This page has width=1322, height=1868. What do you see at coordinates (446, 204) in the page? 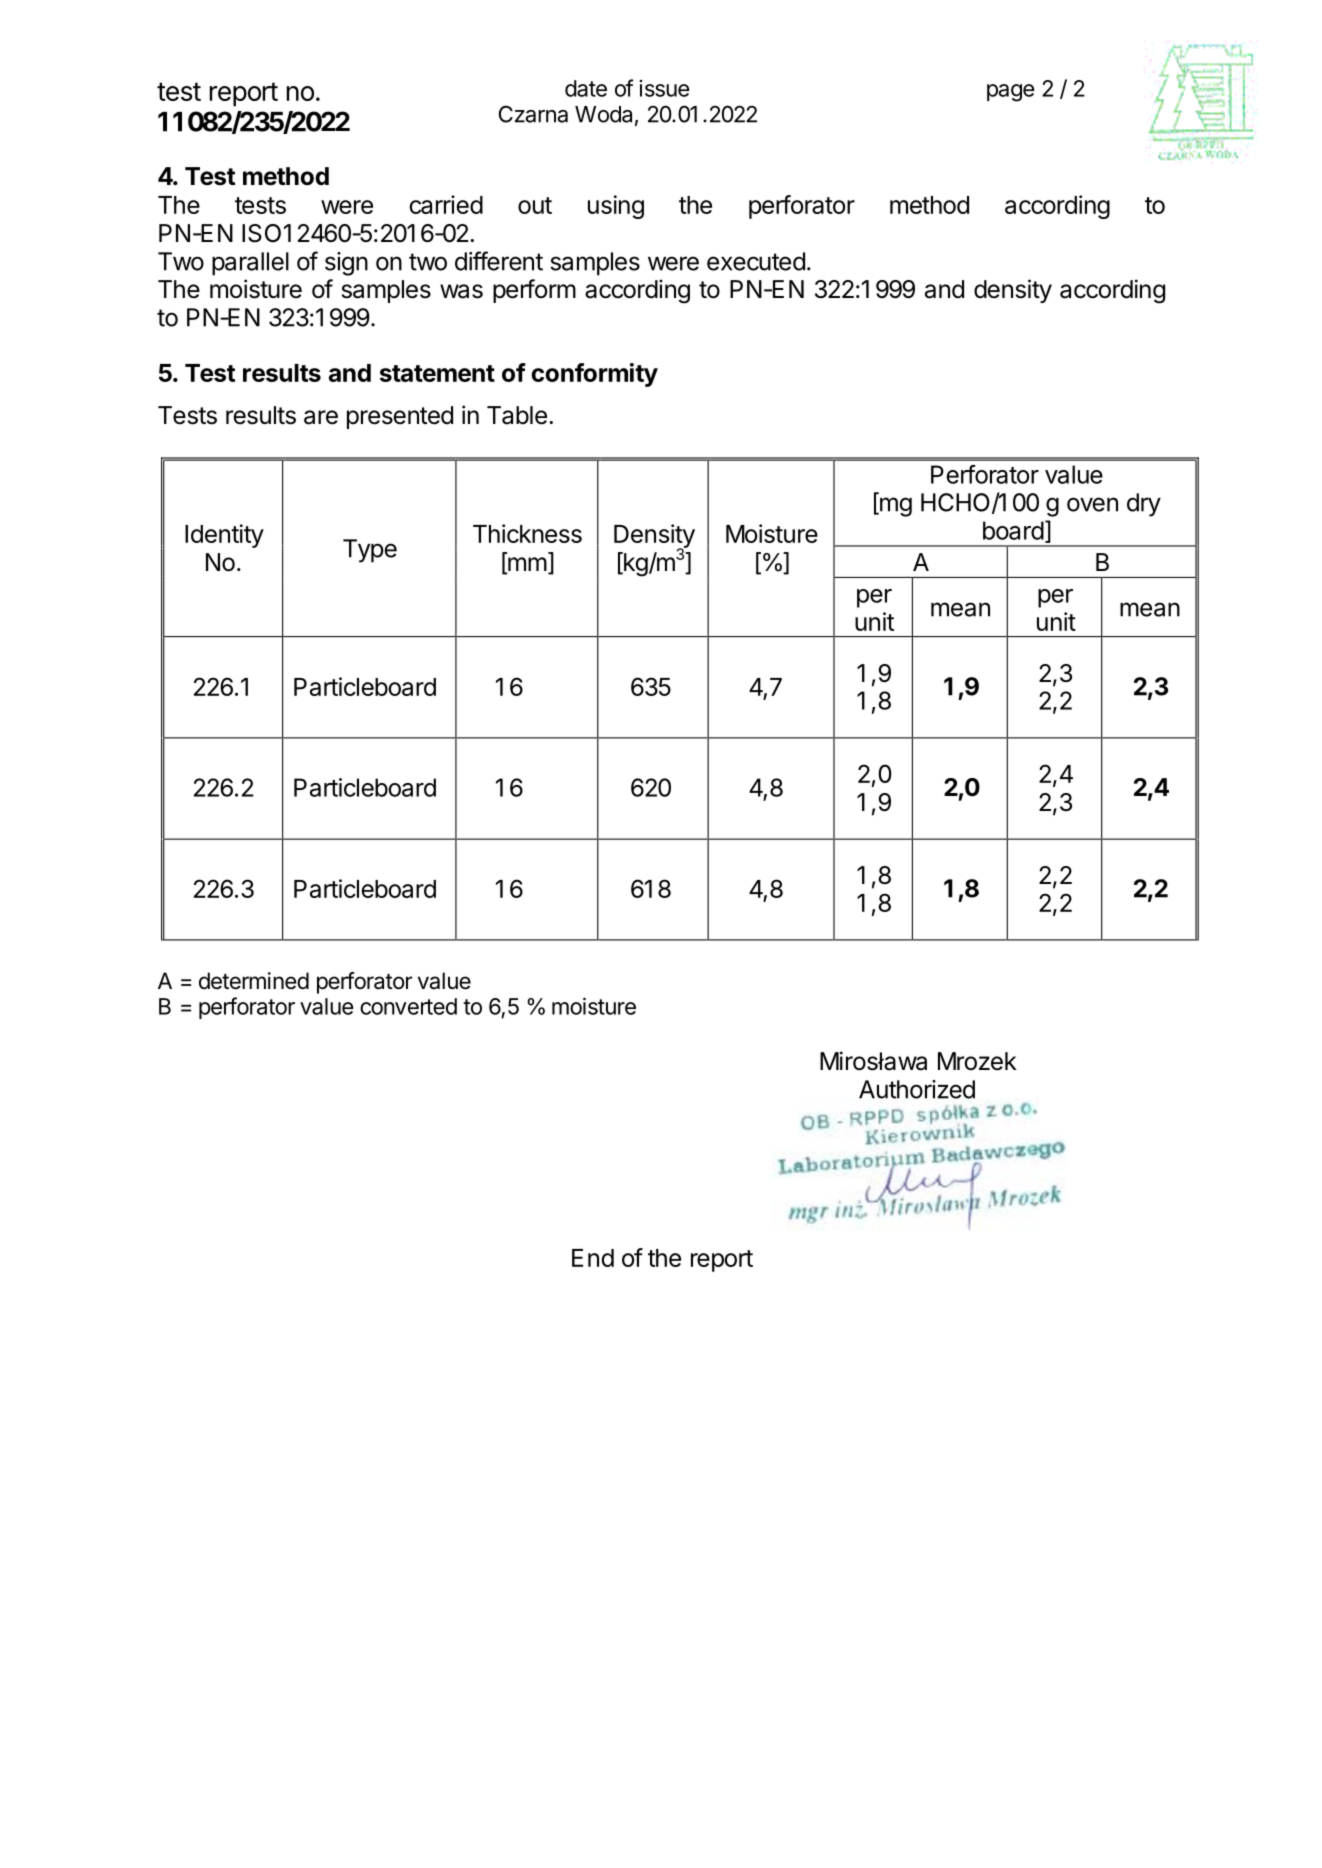
I see `carried` at bounding box center [446, 204].
